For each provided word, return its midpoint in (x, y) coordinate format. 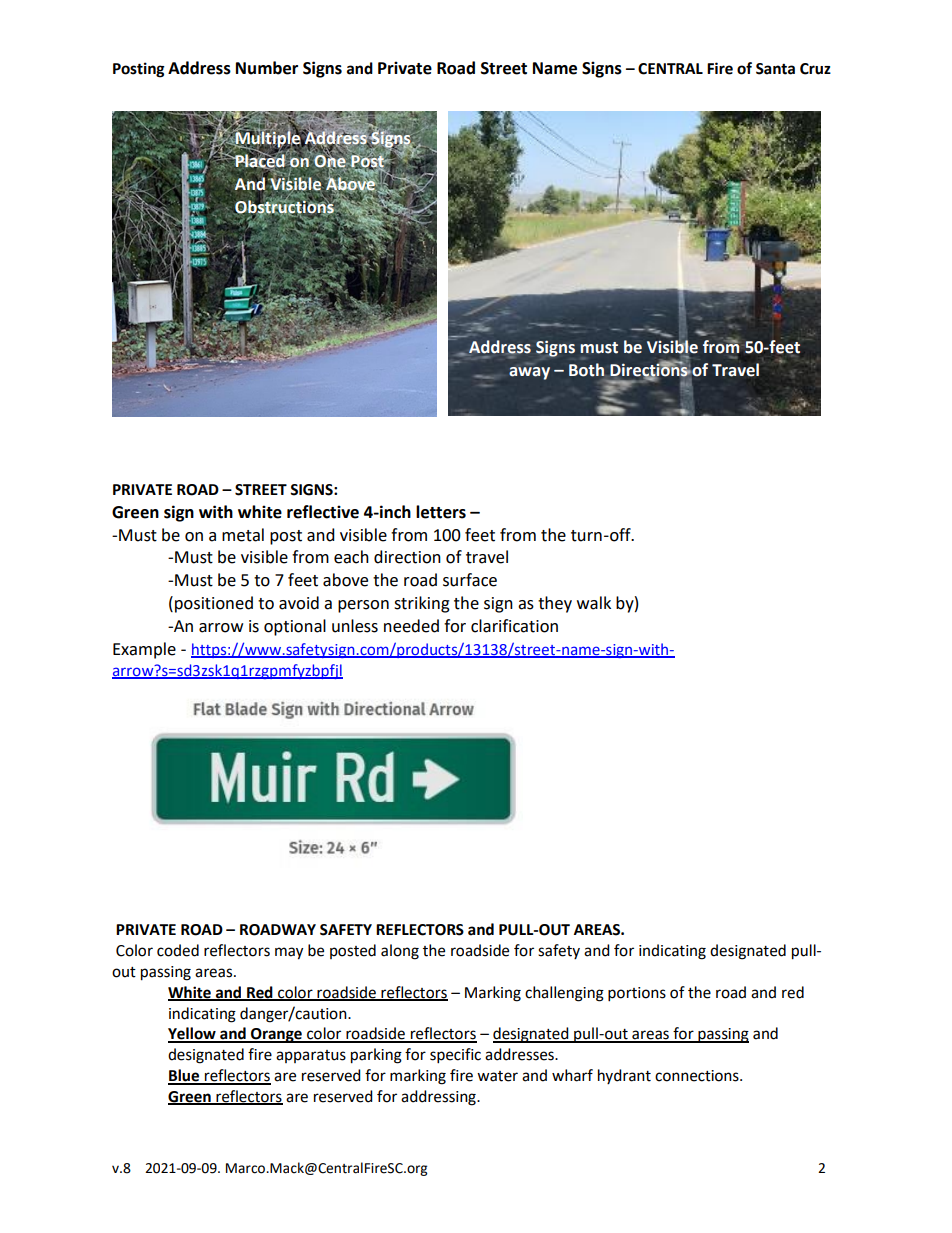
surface (470, 580)
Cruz (815, 69)
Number (267, 68)
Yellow (193, 1034)
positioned (214, 604)
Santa (775, 69)
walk (594, 603)
